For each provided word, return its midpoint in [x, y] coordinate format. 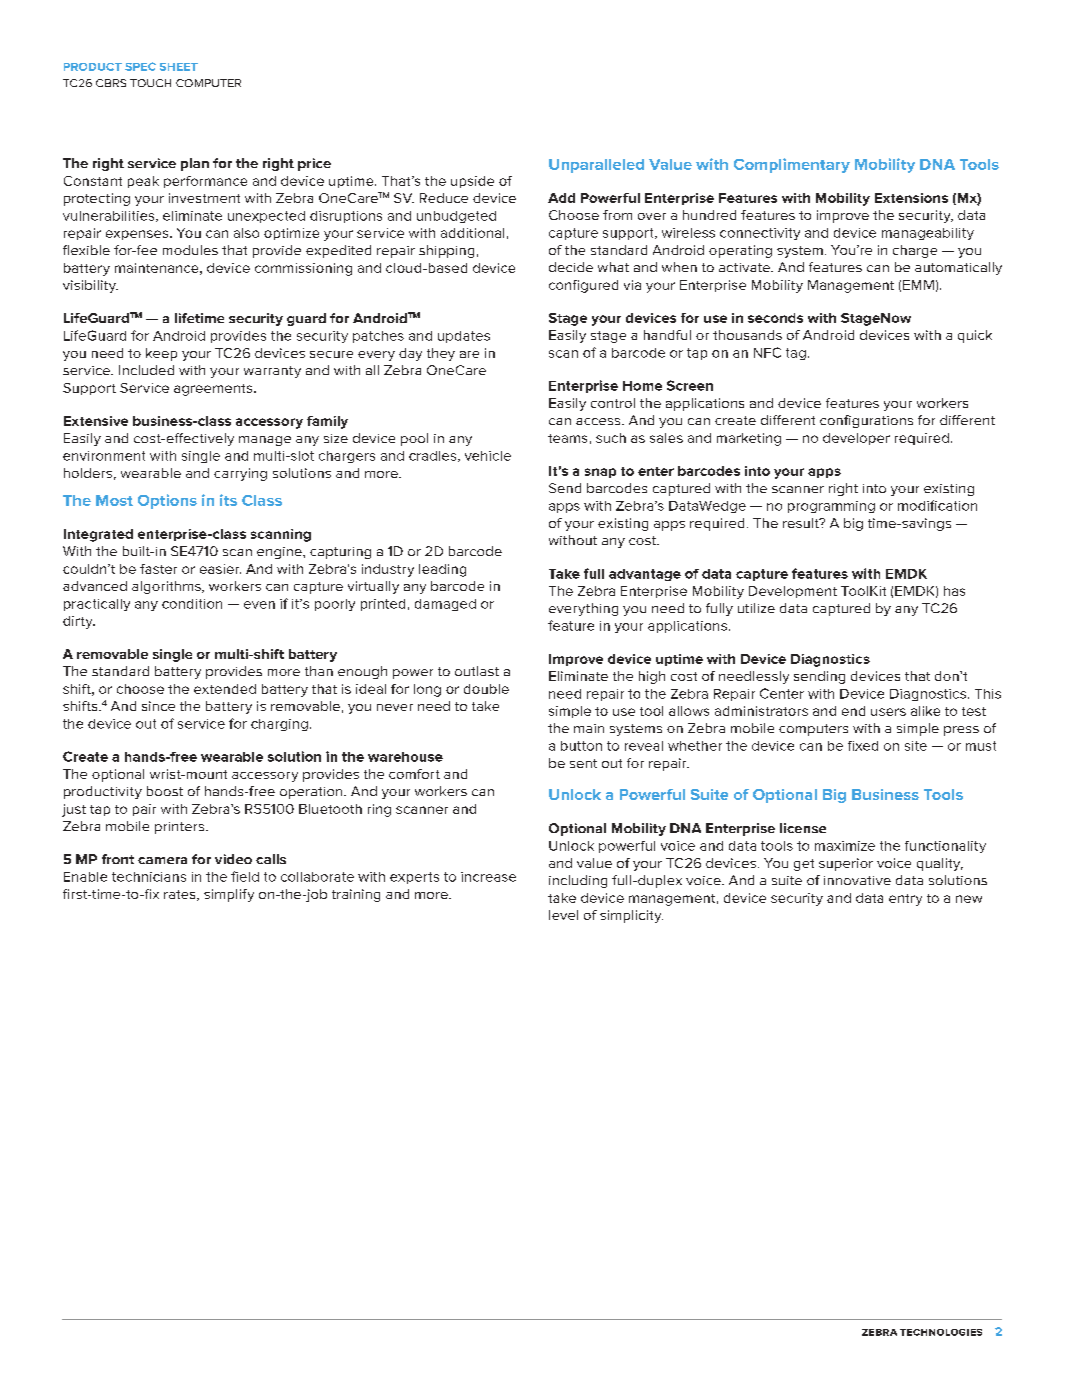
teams [567, 438]
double [486, 689]
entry [905, 900]
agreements [214, 390]
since [158, 706]
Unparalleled [596, 166]
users [888, 712]
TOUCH [150, 83]
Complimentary [792, 165]
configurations [866, 421]
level [563, 915]
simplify [229, 895]
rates [181, 895]
